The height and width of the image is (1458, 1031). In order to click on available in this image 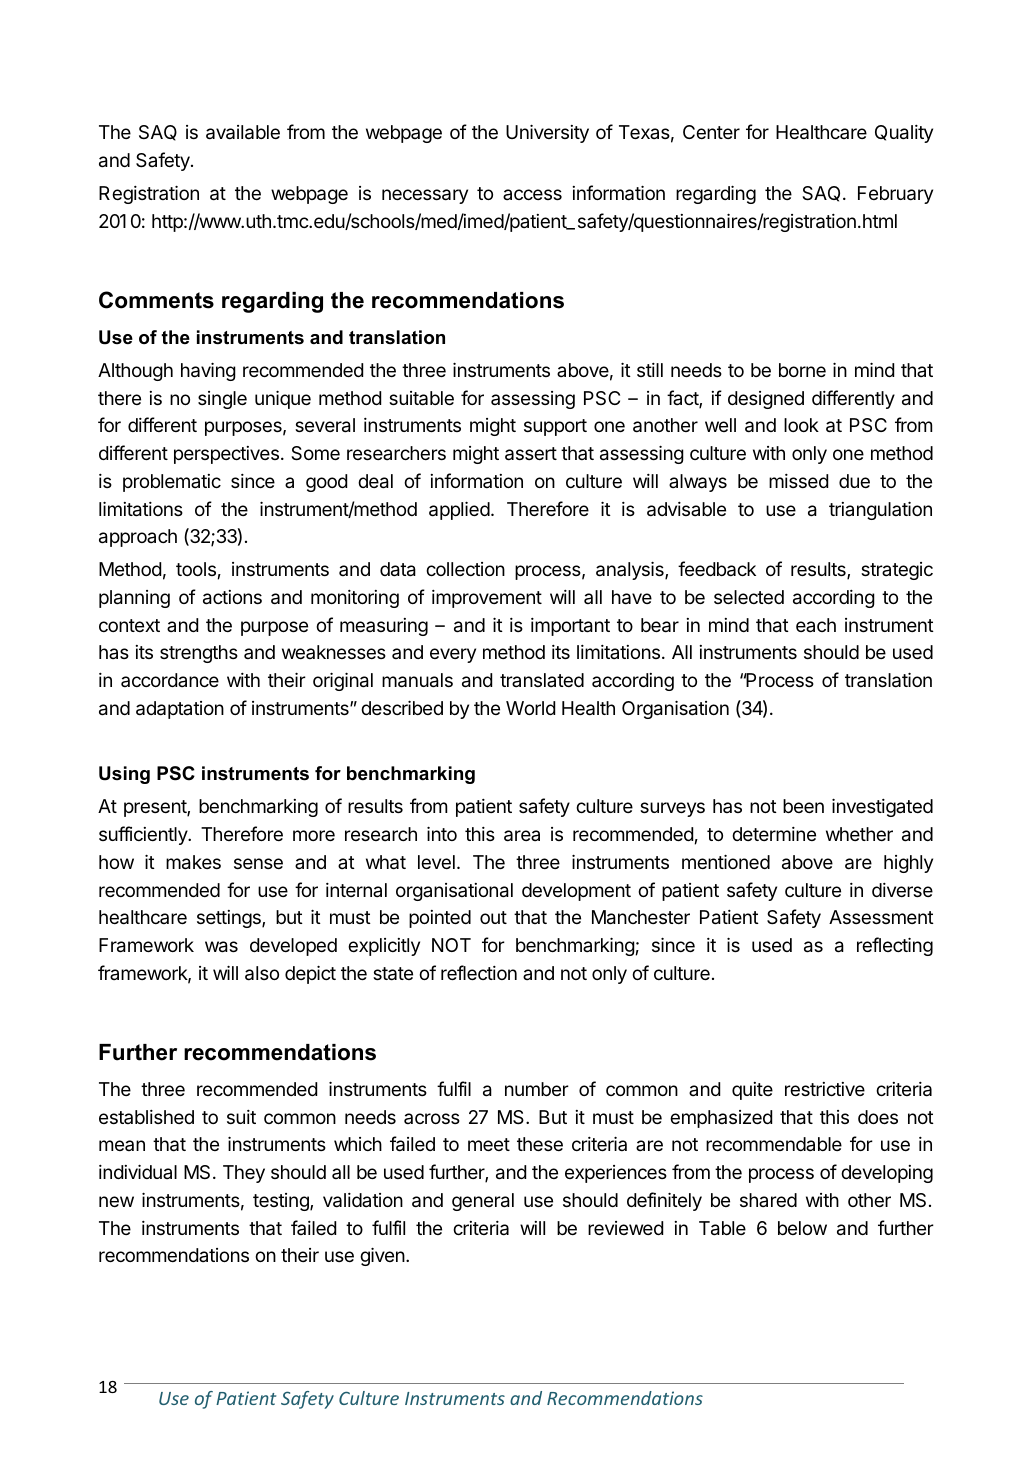, I will do `click(243, 132)`.
